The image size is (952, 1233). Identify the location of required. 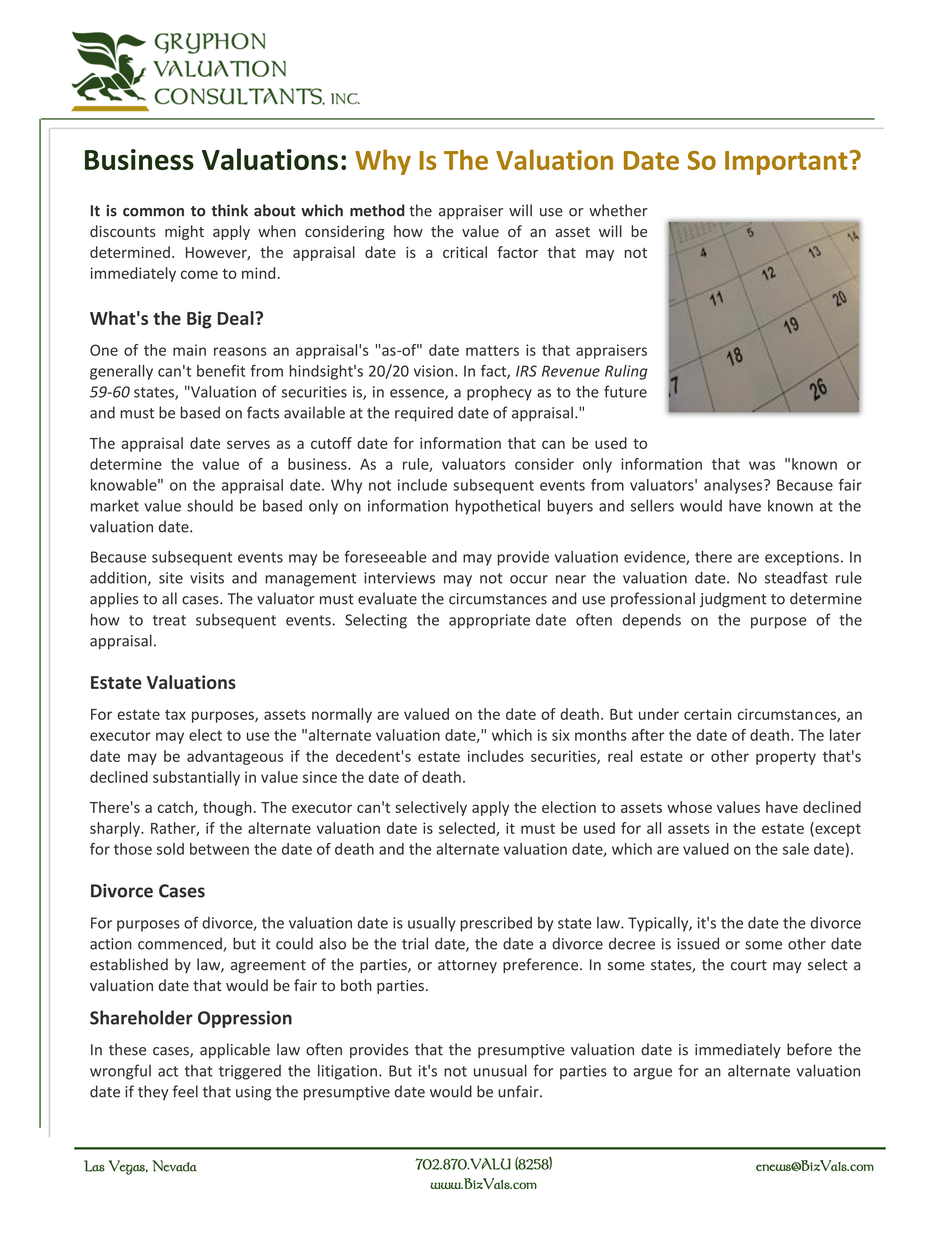
(424, 414).
